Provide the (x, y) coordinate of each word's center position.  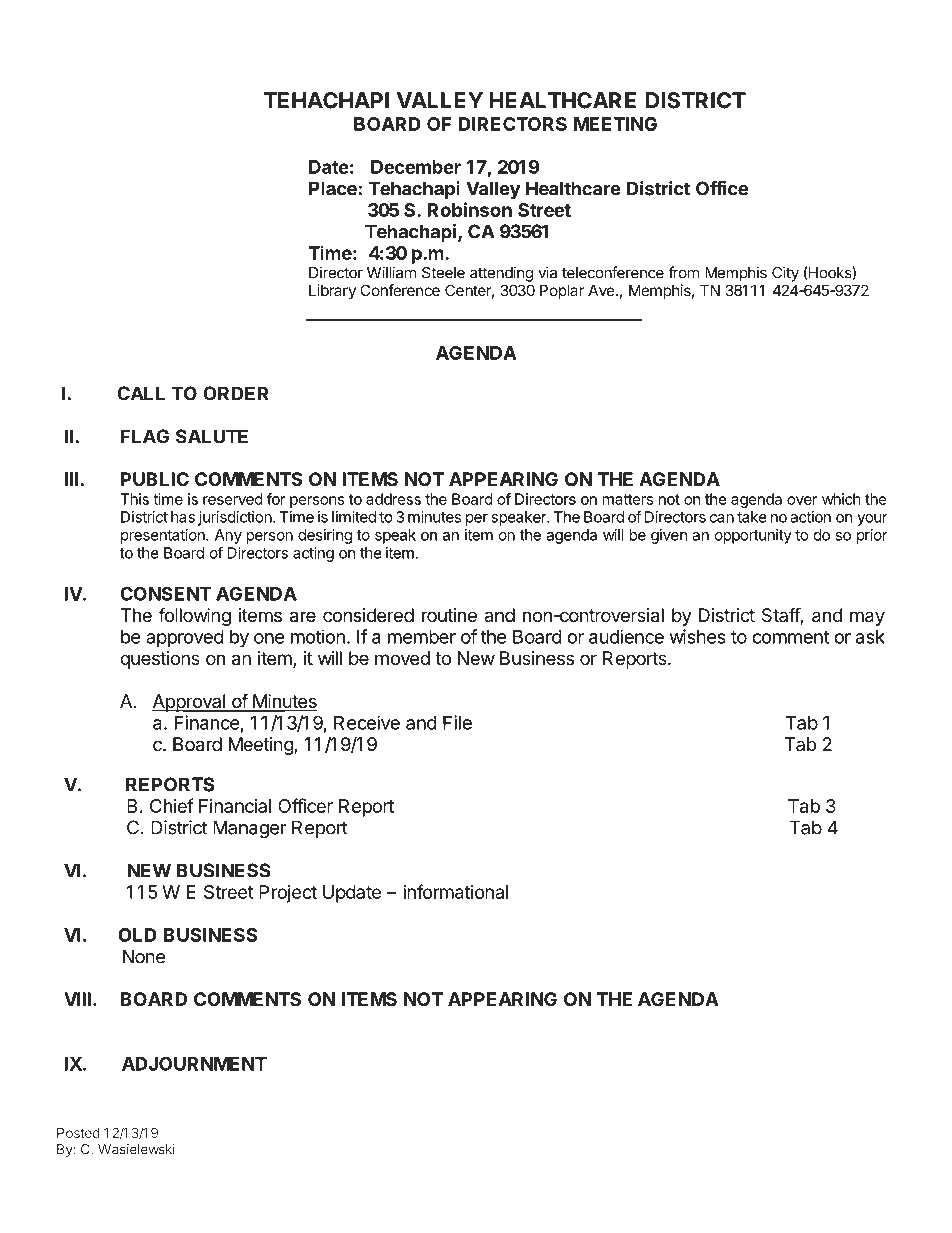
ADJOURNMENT (194, 1063)
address (393, 499)
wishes (698, 636)
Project (288, 894)
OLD (137, 935)
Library (332, 291)
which (841, 499)
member (422, 637)
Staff (781, 616)
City (785, 274)
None (144, 956)
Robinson (469, 209)
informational (455, 891)
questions (160, 660)
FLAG (145, 436)
